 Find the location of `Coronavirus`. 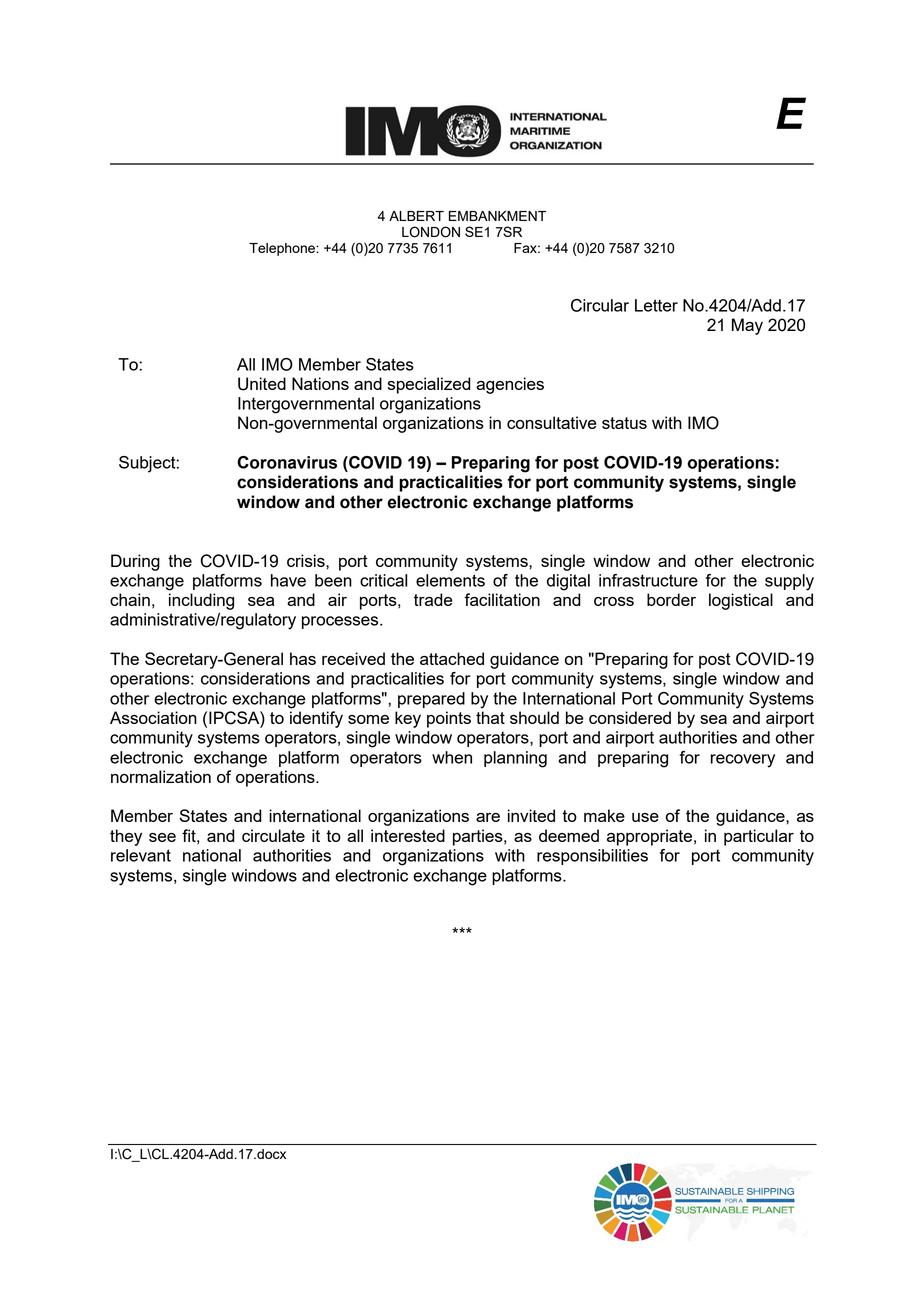

Coronavirus is located at coordinates (287, 462).
